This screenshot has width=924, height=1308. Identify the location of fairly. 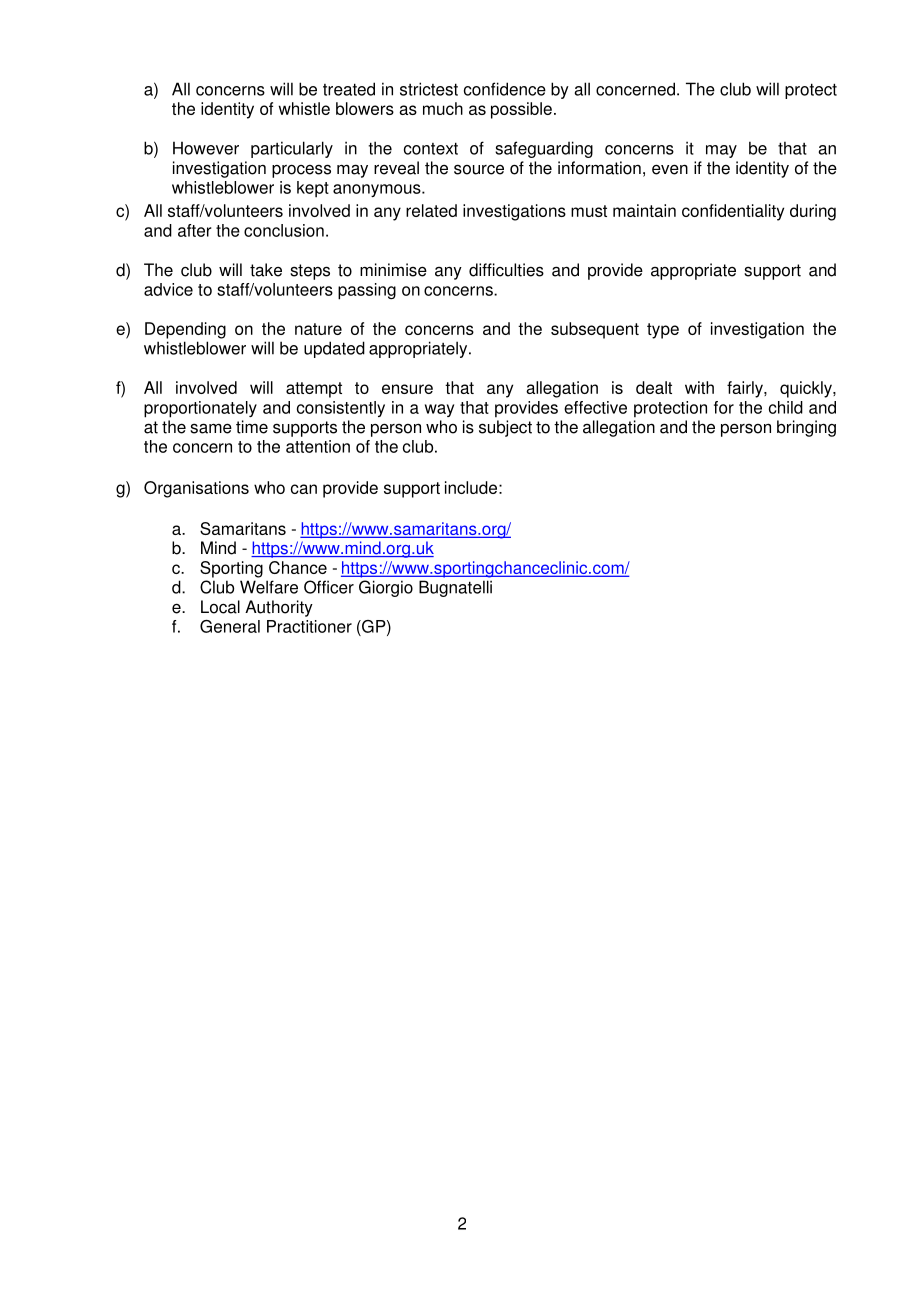
(746, 389).
